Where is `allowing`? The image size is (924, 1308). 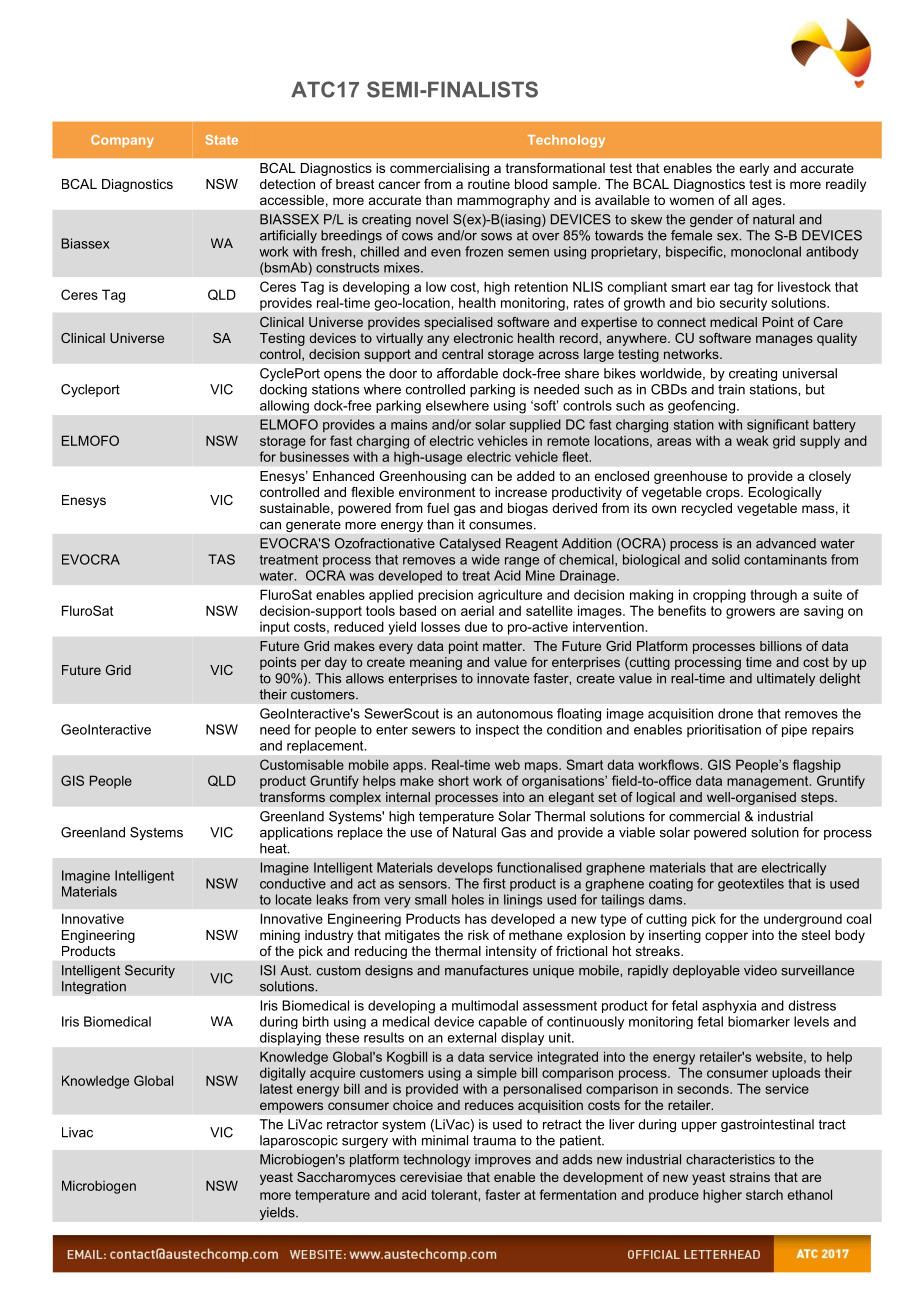 allowing is located at coordinates (284, 407).
